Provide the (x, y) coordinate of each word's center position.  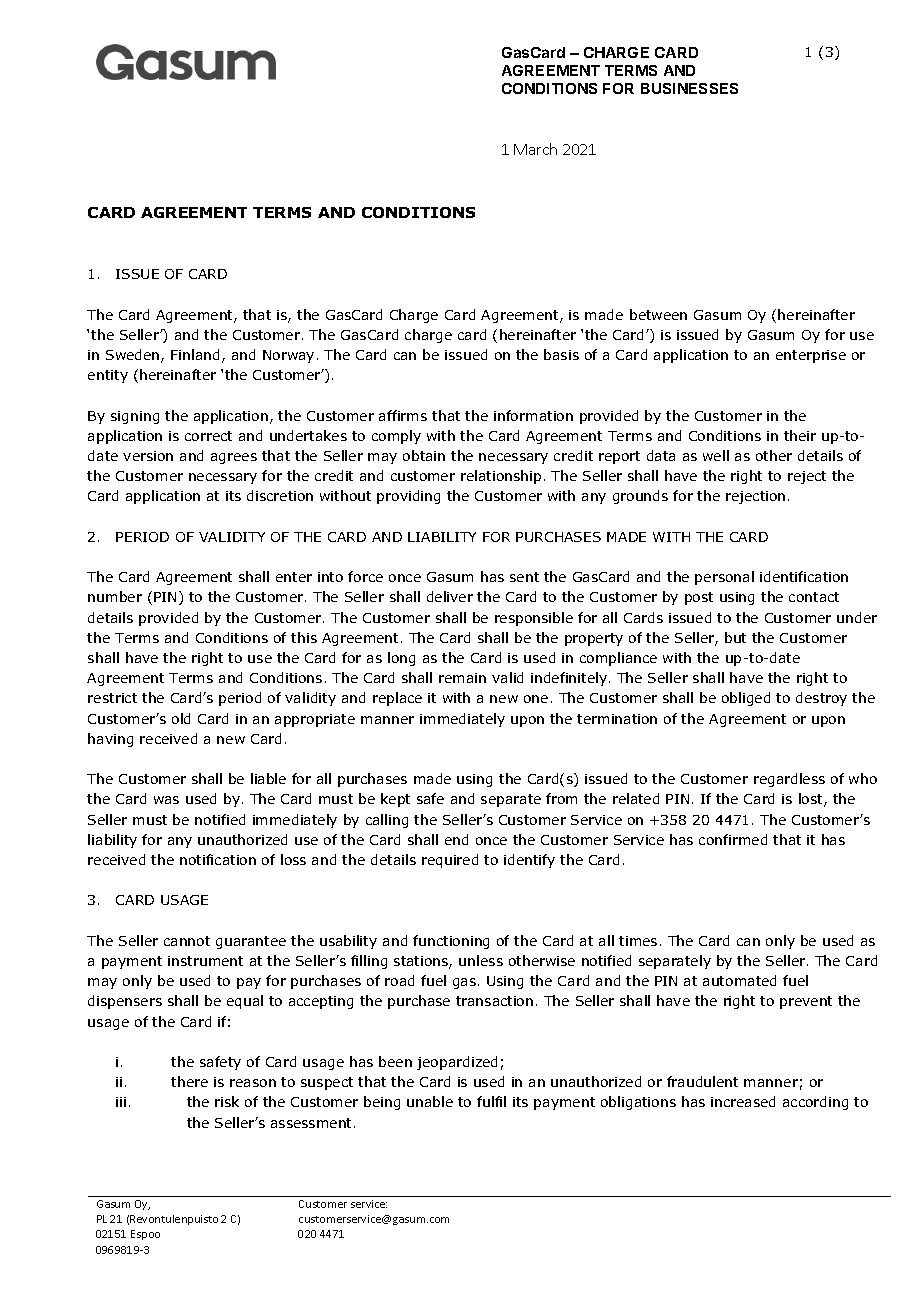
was (166, 800)
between (658, 314)
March (535, 149)
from (561, 798)
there (189, 1081)
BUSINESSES (689, 88)
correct (208, 436)
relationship (501, 477)
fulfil (491, 1101)
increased (743, 1101)
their (800, 435)
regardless (789, 780)
